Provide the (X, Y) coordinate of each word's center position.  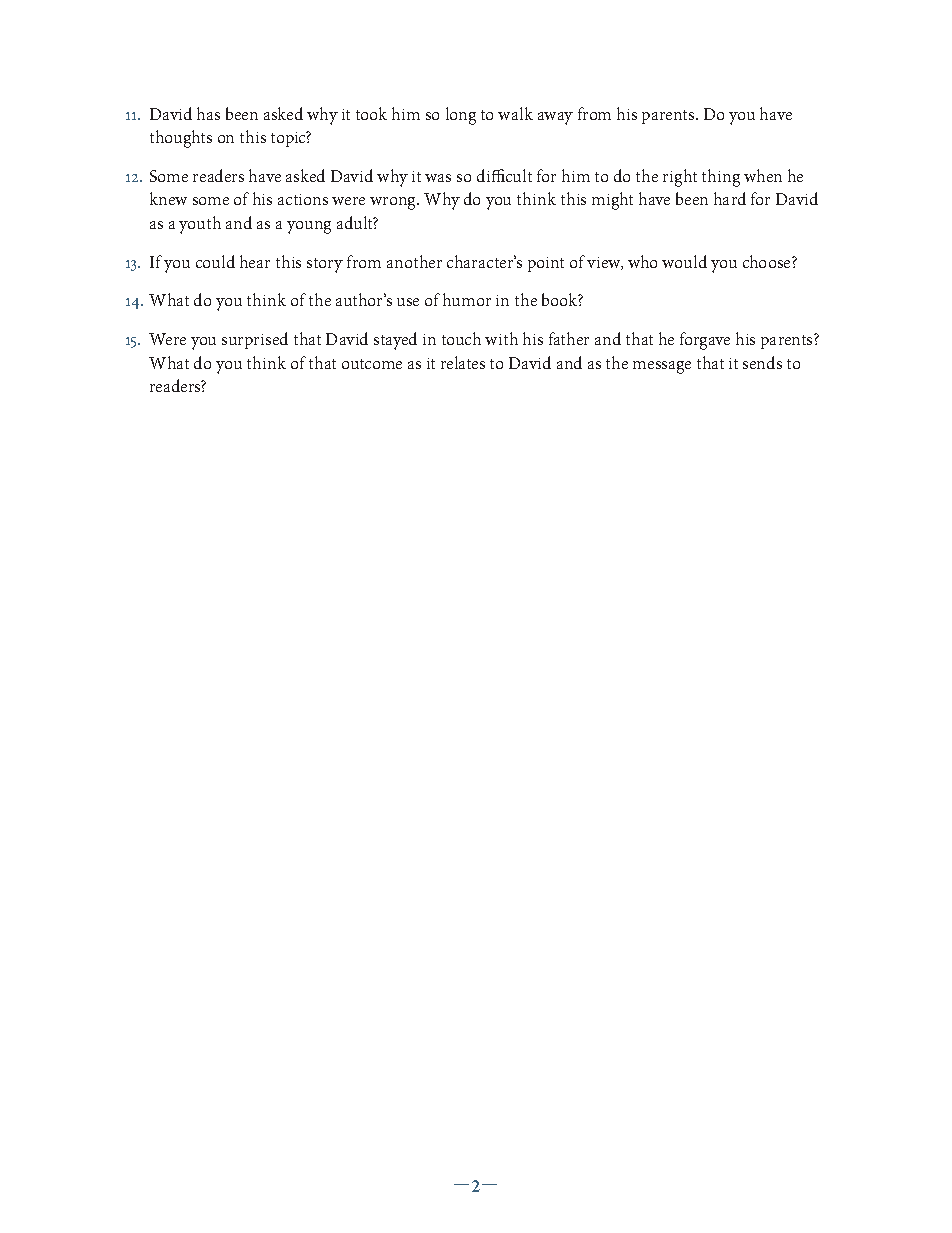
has (208, 113)
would (684, 261)
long (461, 116)
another (414, 261)
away (555, 118)
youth (200, 225)
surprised (255, 340)
